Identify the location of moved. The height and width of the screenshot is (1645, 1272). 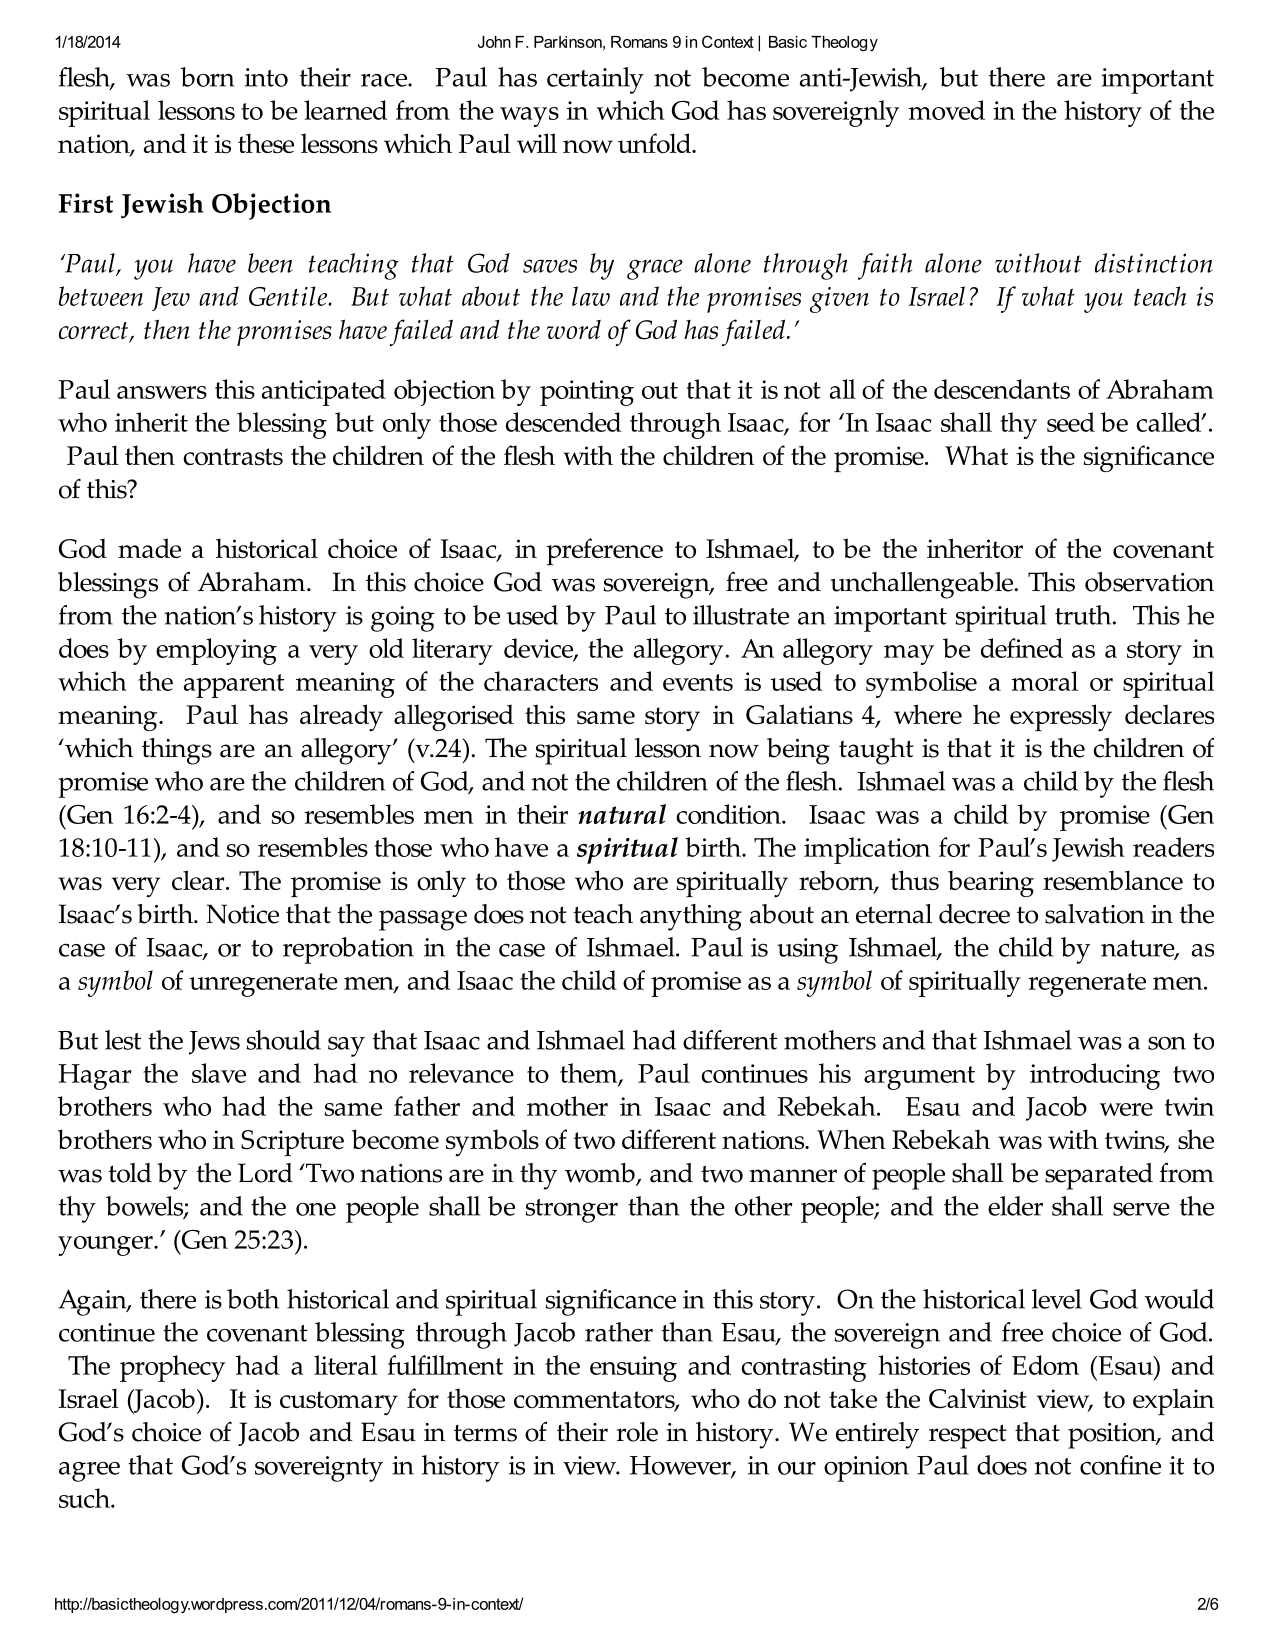
(947, 110).
